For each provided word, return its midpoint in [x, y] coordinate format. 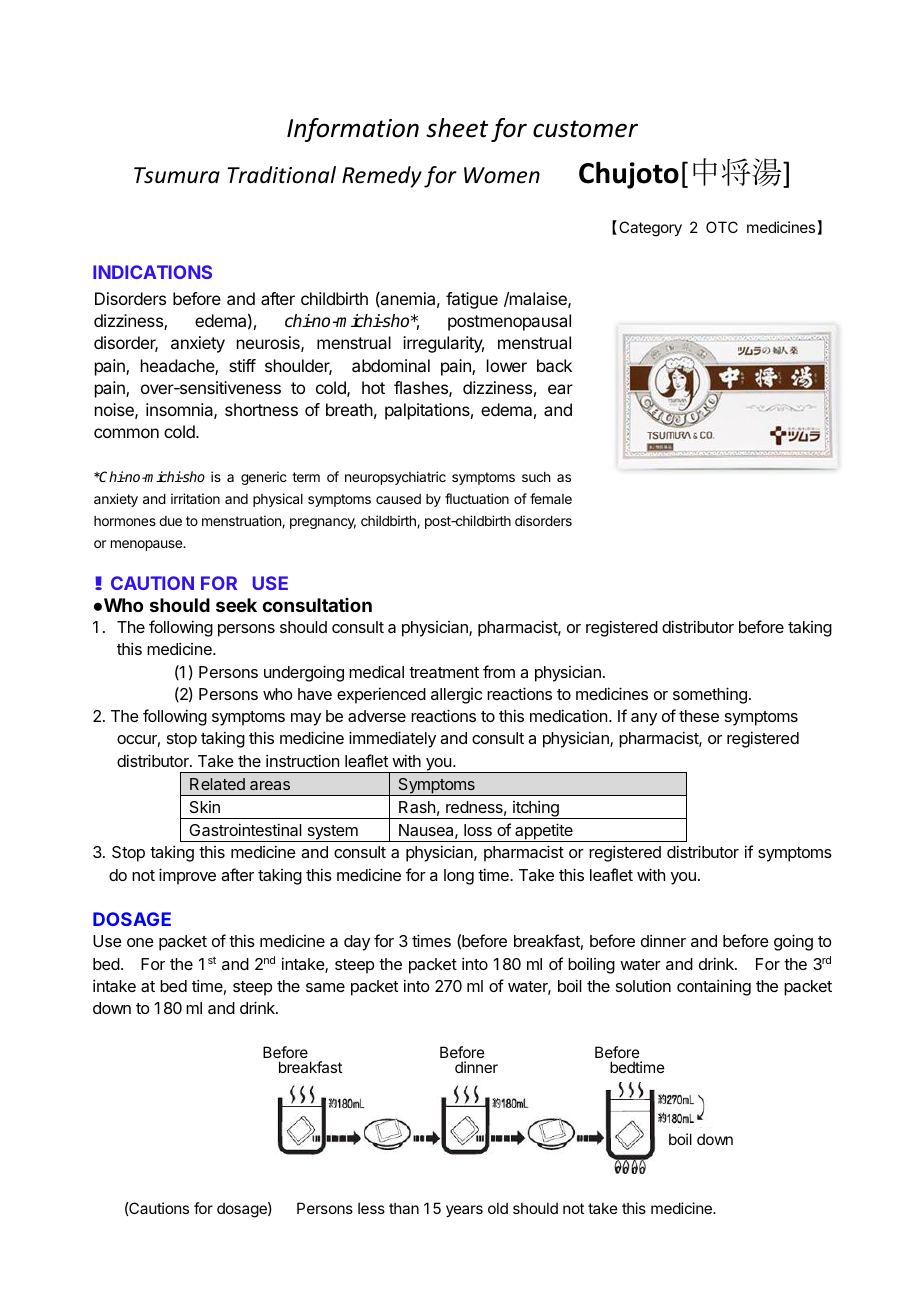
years [464, 1211]
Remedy [382, 177]
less [371, 1208]
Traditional [281, 175]
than [404, 1208]
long [459, 877]
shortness [261, 409]
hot [373, 387]
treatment [444, 672]
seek [236, 605]
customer [585, 129]
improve [187, 876]
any [644, 719]
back [554, 365]
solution [643, 985]
